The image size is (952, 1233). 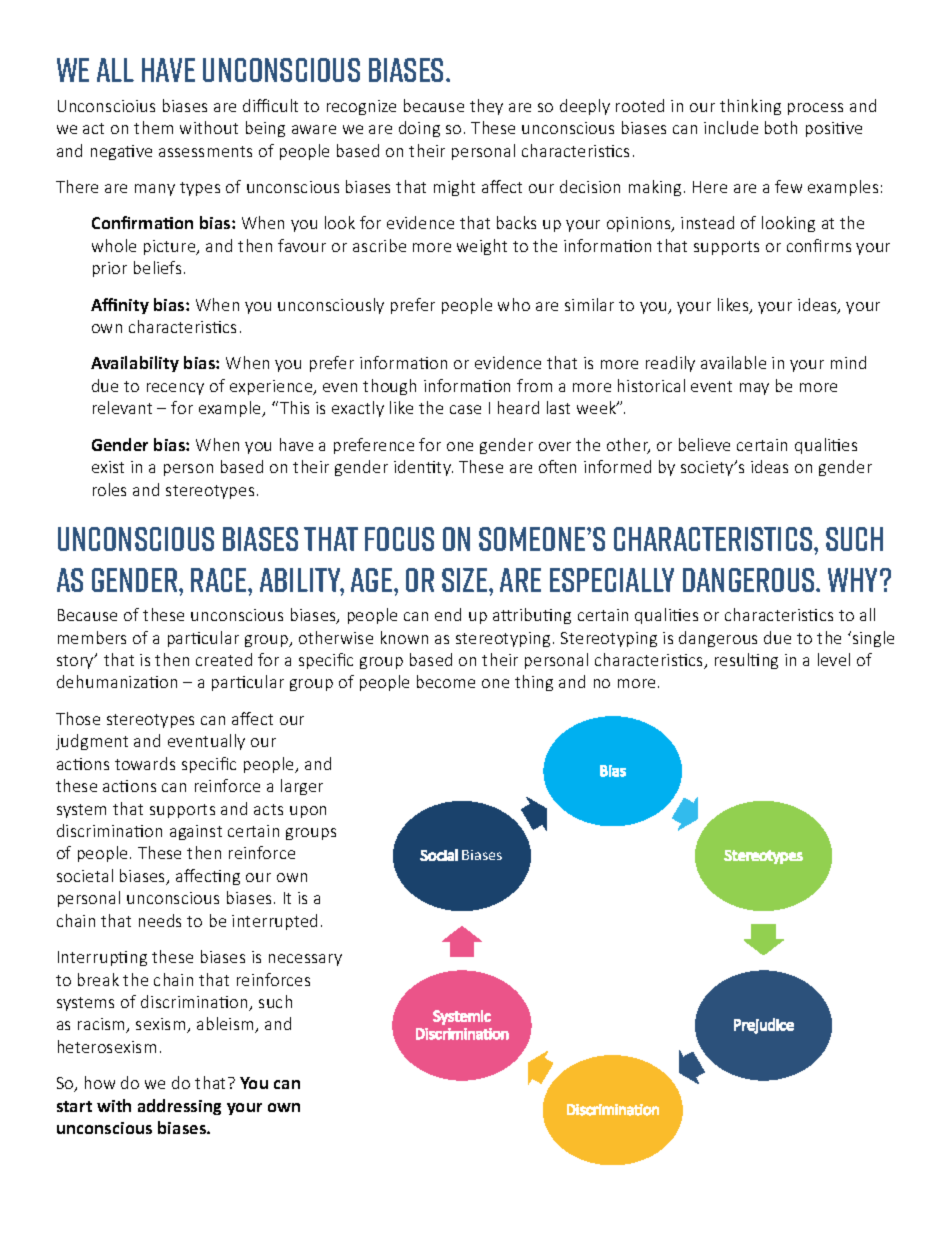 What do you see at coordinates (108, 467) in the page?
I see `exist` at bounding box center [108, 467].
